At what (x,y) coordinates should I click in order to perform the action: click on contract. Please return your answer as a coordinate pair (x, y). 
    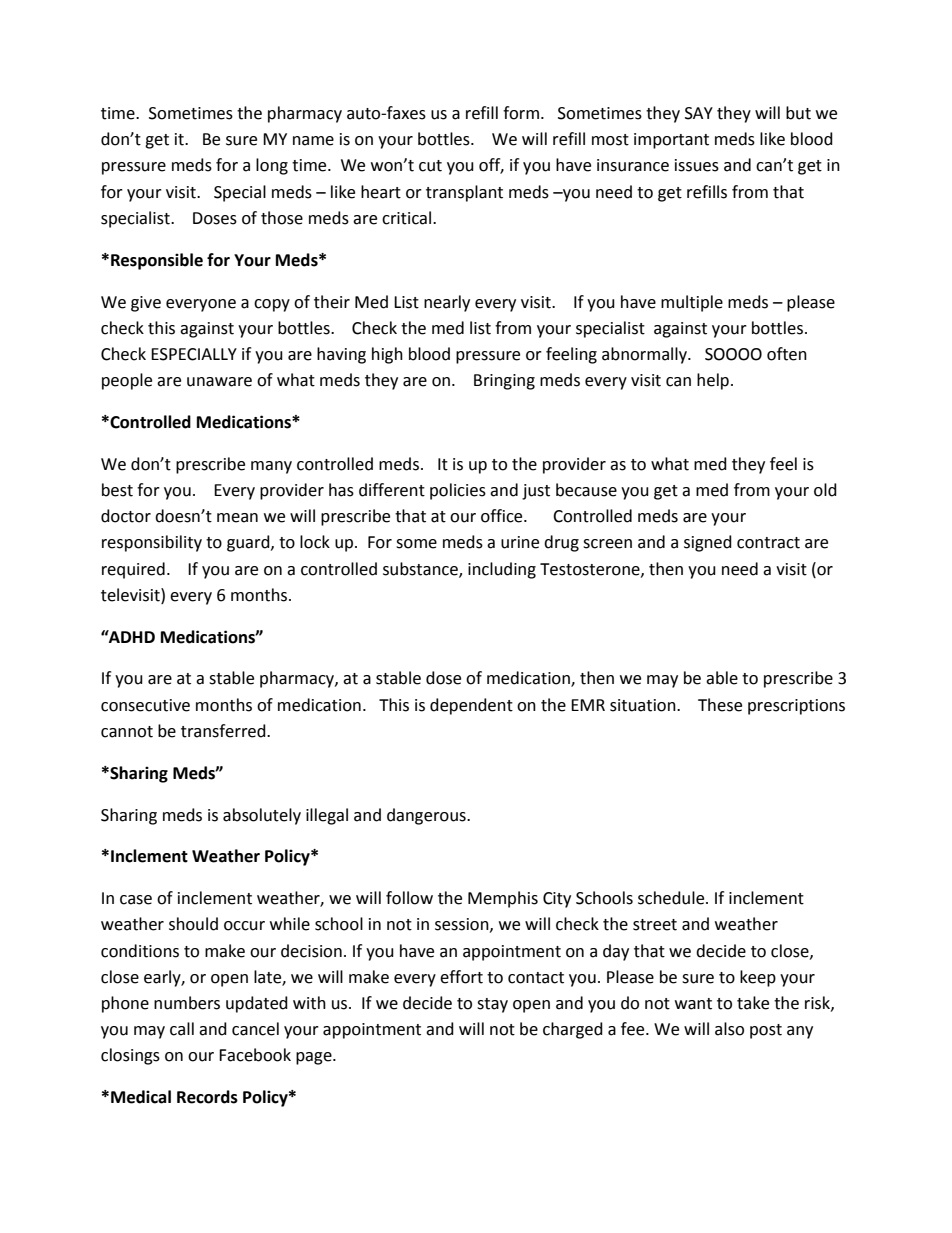
    Looking at the image, I should click on (768, 543).
